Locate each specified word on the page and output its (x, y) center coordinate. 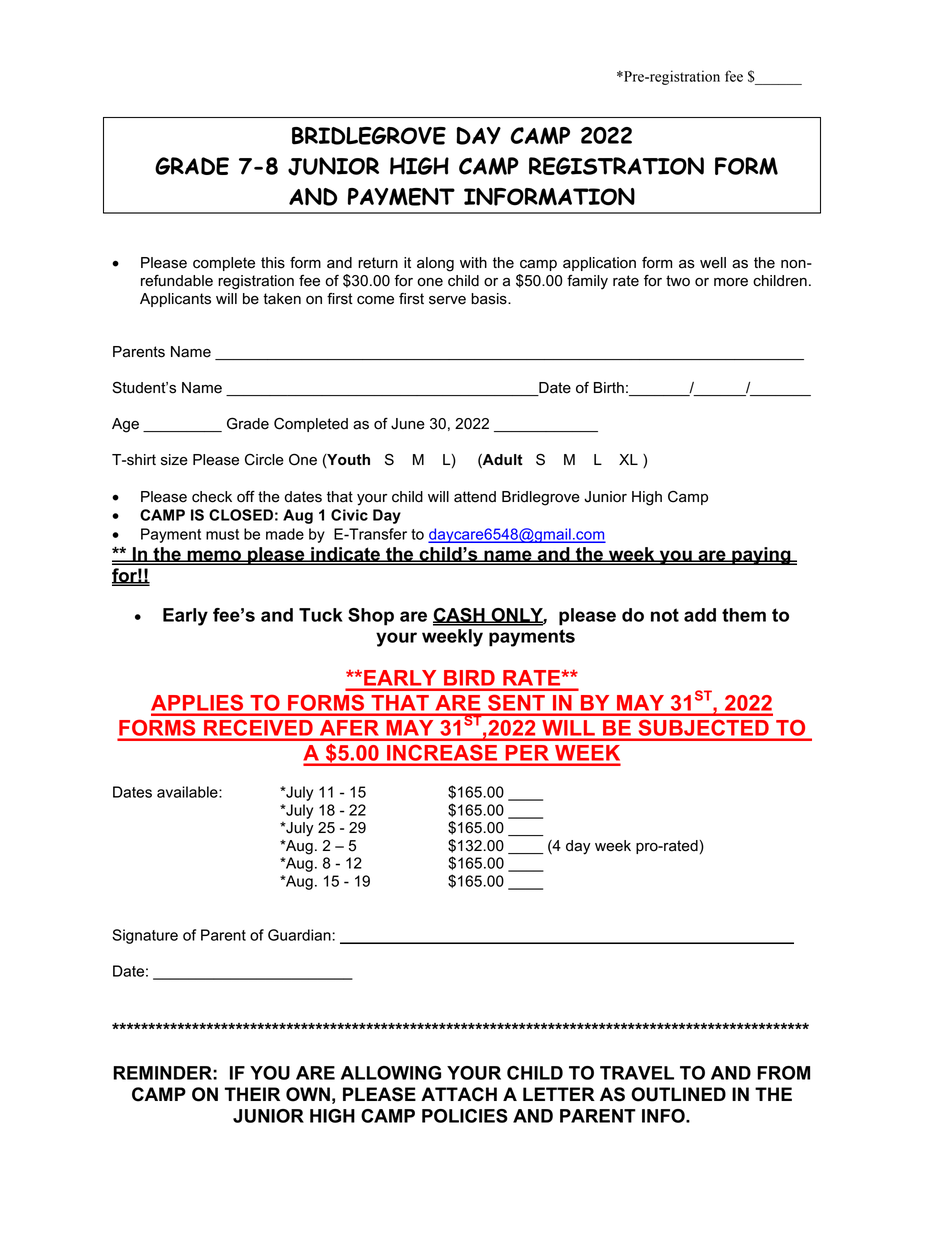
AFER (349, 727)
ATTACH (459, 1094)
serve (447, 300)
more (731, 282)
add (700, 615)
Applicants (175, 300)
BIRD (469, 677)
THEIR (252, 1094)
